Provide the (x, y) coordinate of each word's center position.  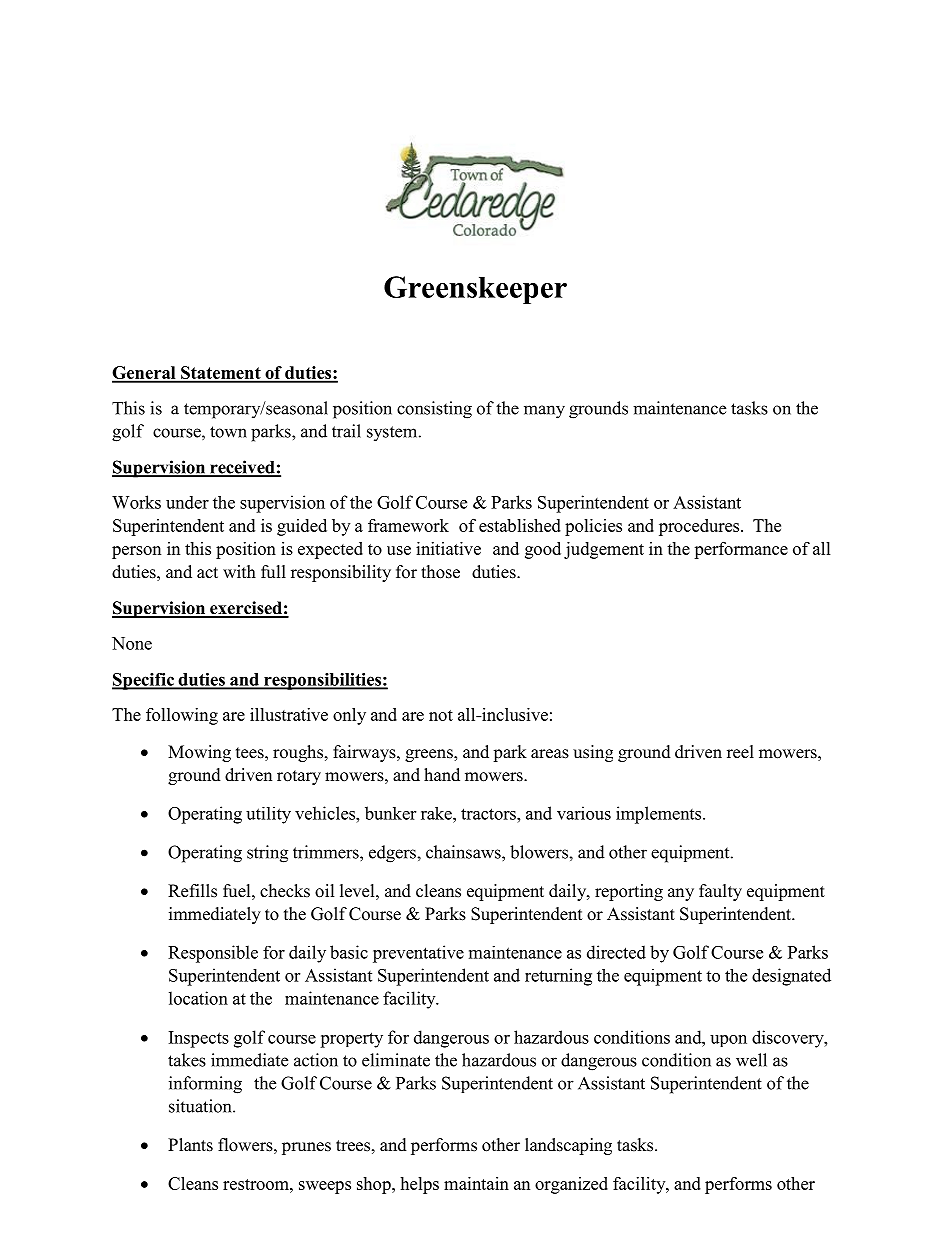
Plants (190, 1145)
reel (740, 752)
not (441, 715)
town (228, 432)
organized (571, 1185)
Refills (192, 891)
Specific (144, 681)
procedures (700, 527)
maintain (476, 1183)
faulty (720, 892)
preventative (418, 954)
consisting (434, 410)
